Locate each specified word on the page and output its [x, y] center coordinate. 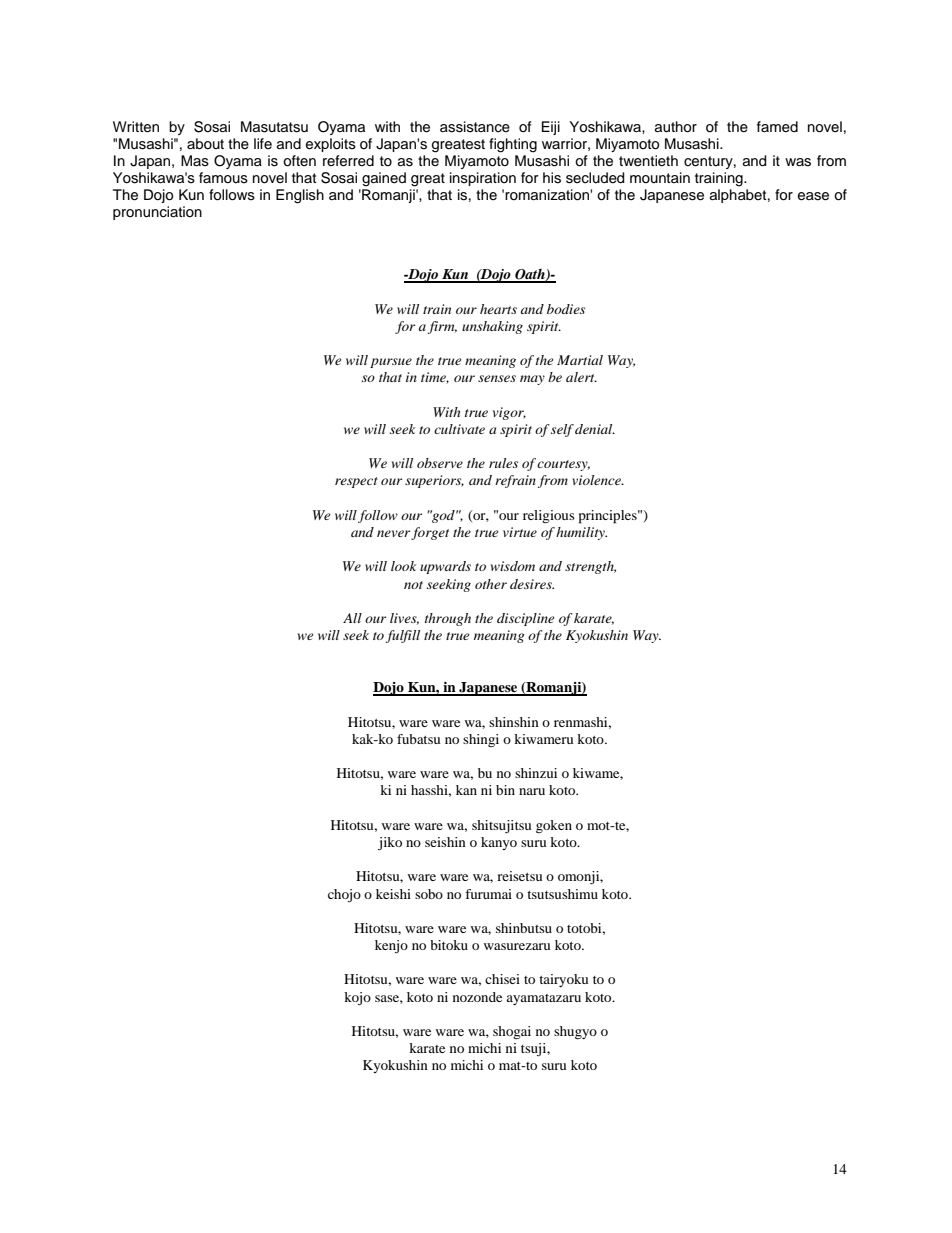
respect [356, 482]
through [448, 619]
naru [532, 791]
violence [597, 480]
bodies [566, 309]
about [205, 144]
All [352, 618]
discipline [526, 619]
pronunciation [157, 213]
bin [505, 790]
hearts [498, 309]
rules [503, 463]
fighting [513, 145]
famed [777, 127]
